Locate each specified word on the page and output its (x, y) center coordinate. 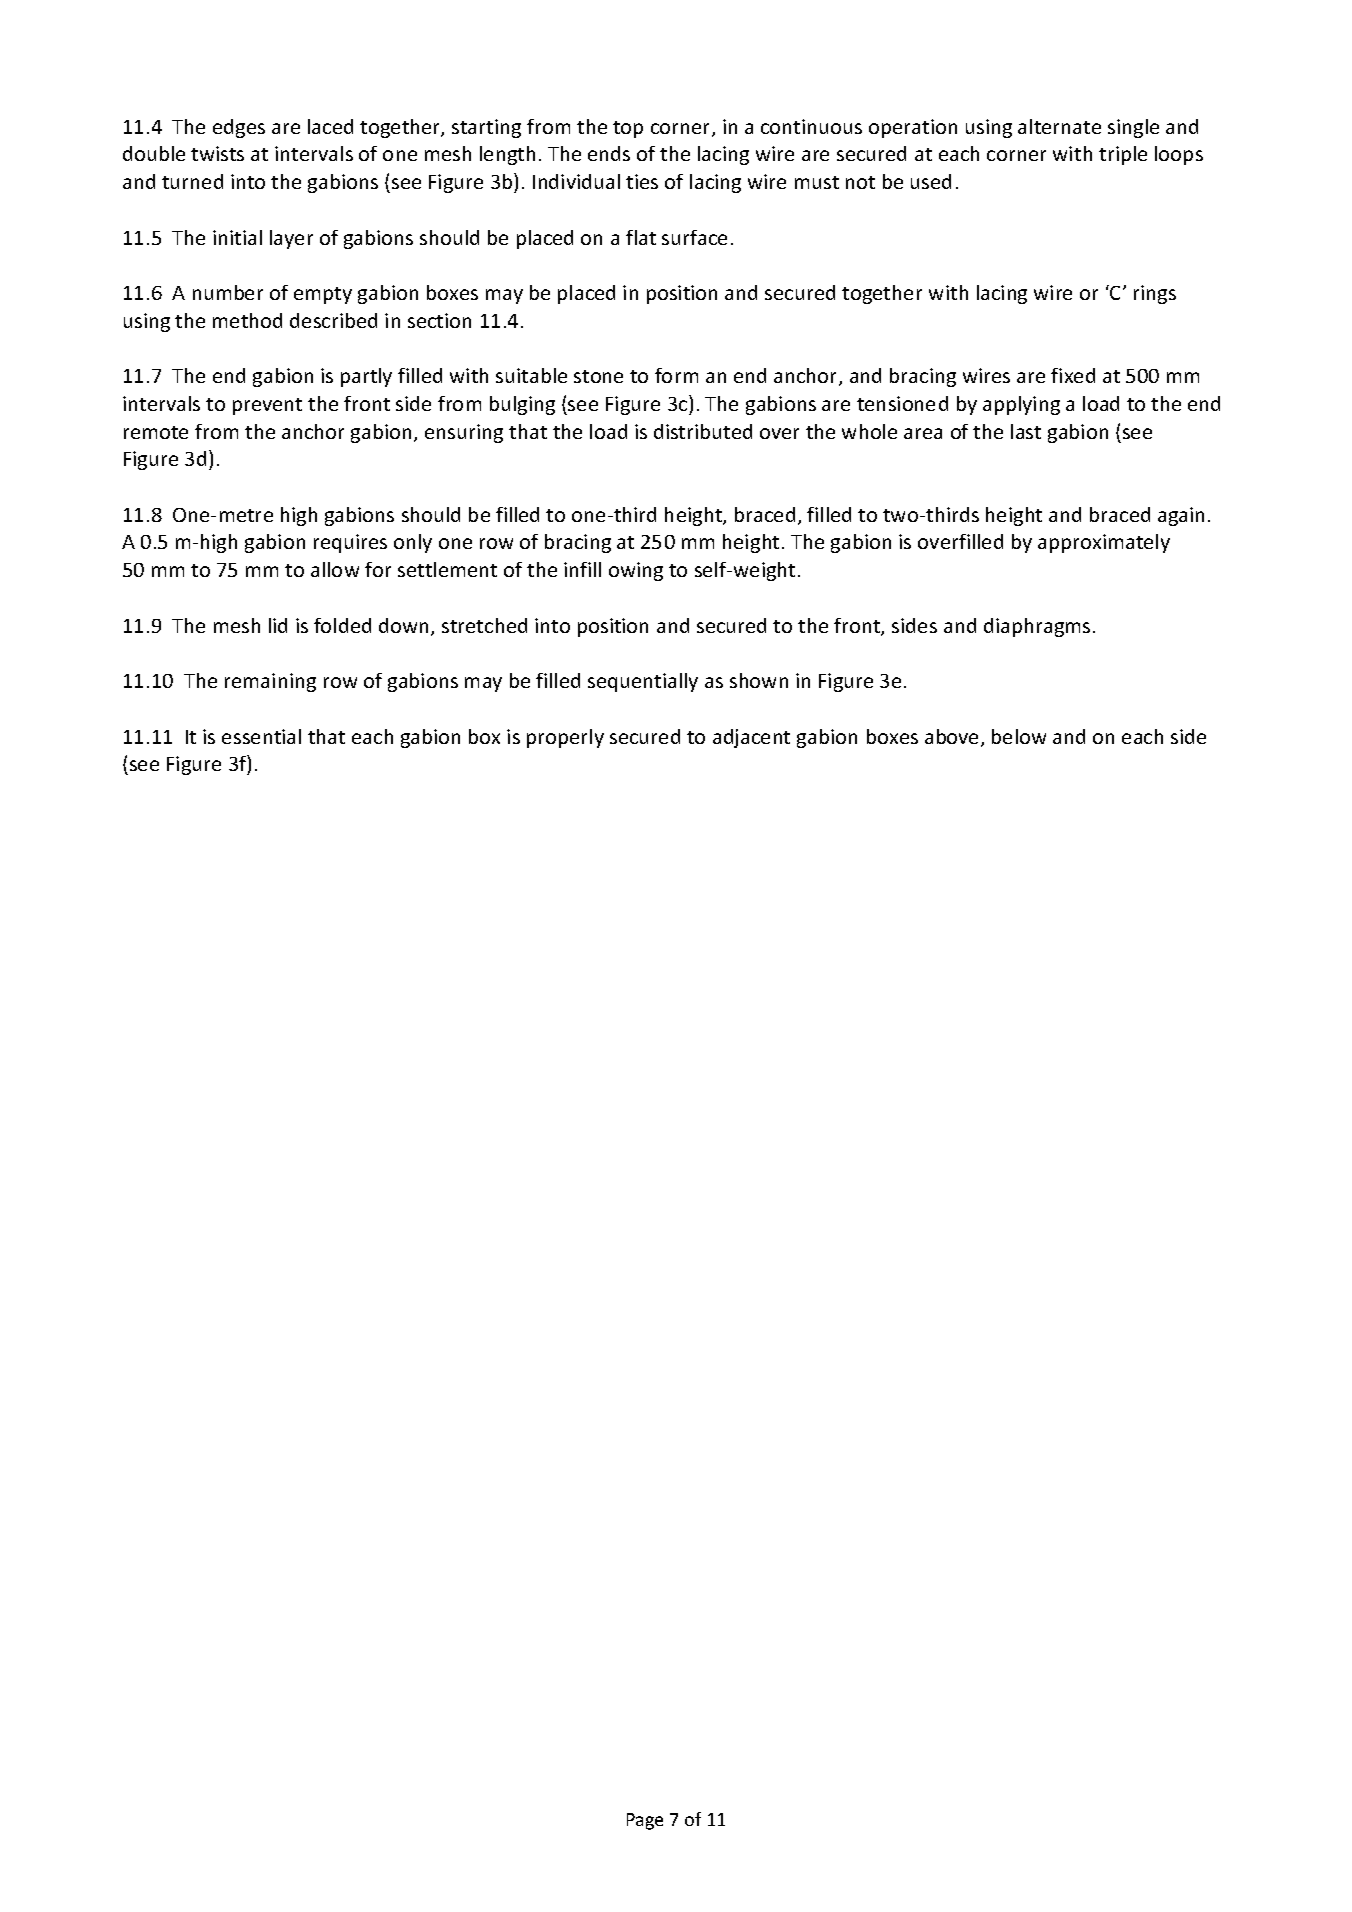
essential (261, 736)
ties (642, 181)
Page (645, 1821)
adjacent (751, 738)
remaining (270, 682)
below (1019, 736)
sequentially (643, 682)
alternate (1059, 126)
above (953, 738)
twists (217, 153)
